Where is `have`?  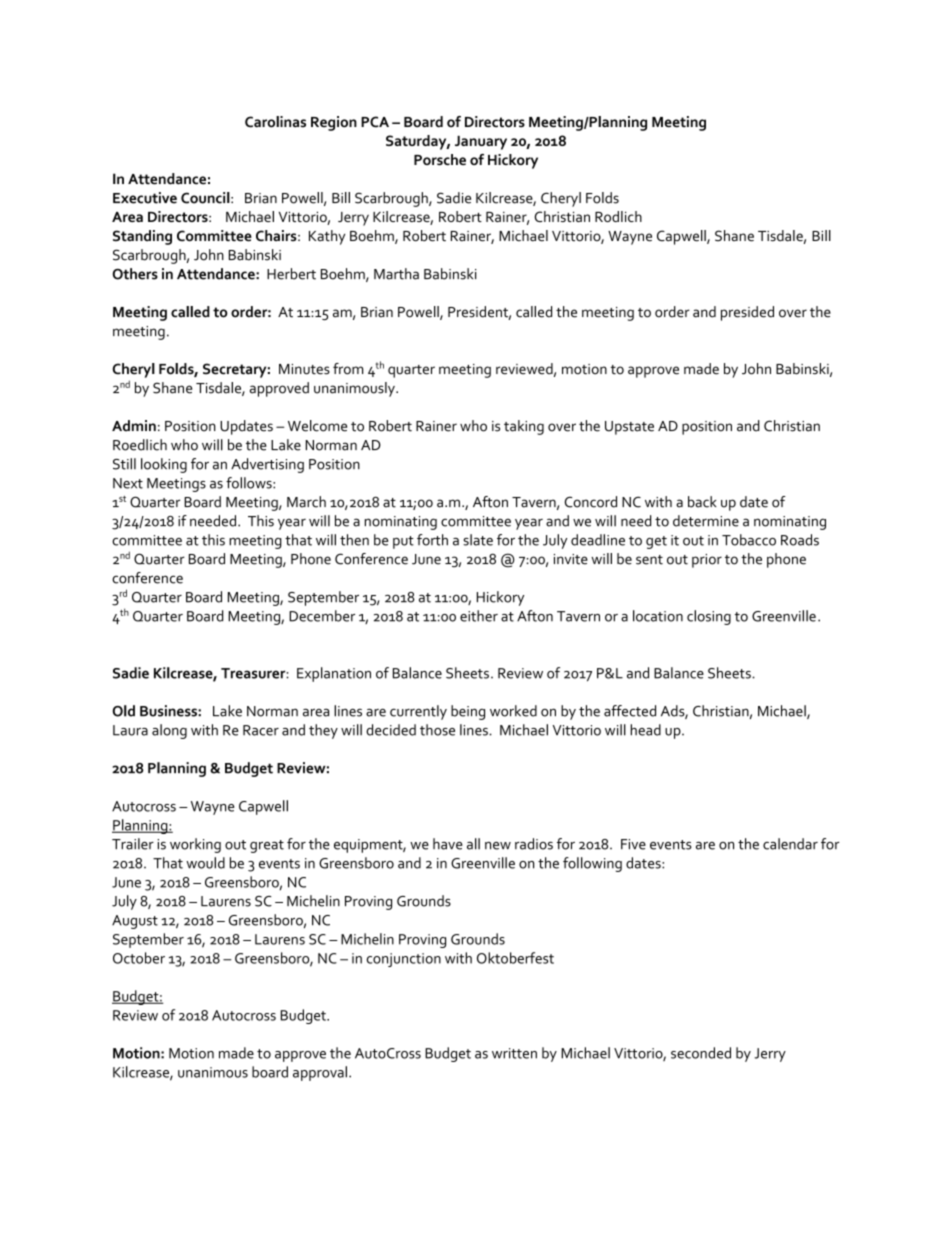 have is located at coordinates (448, 844).
